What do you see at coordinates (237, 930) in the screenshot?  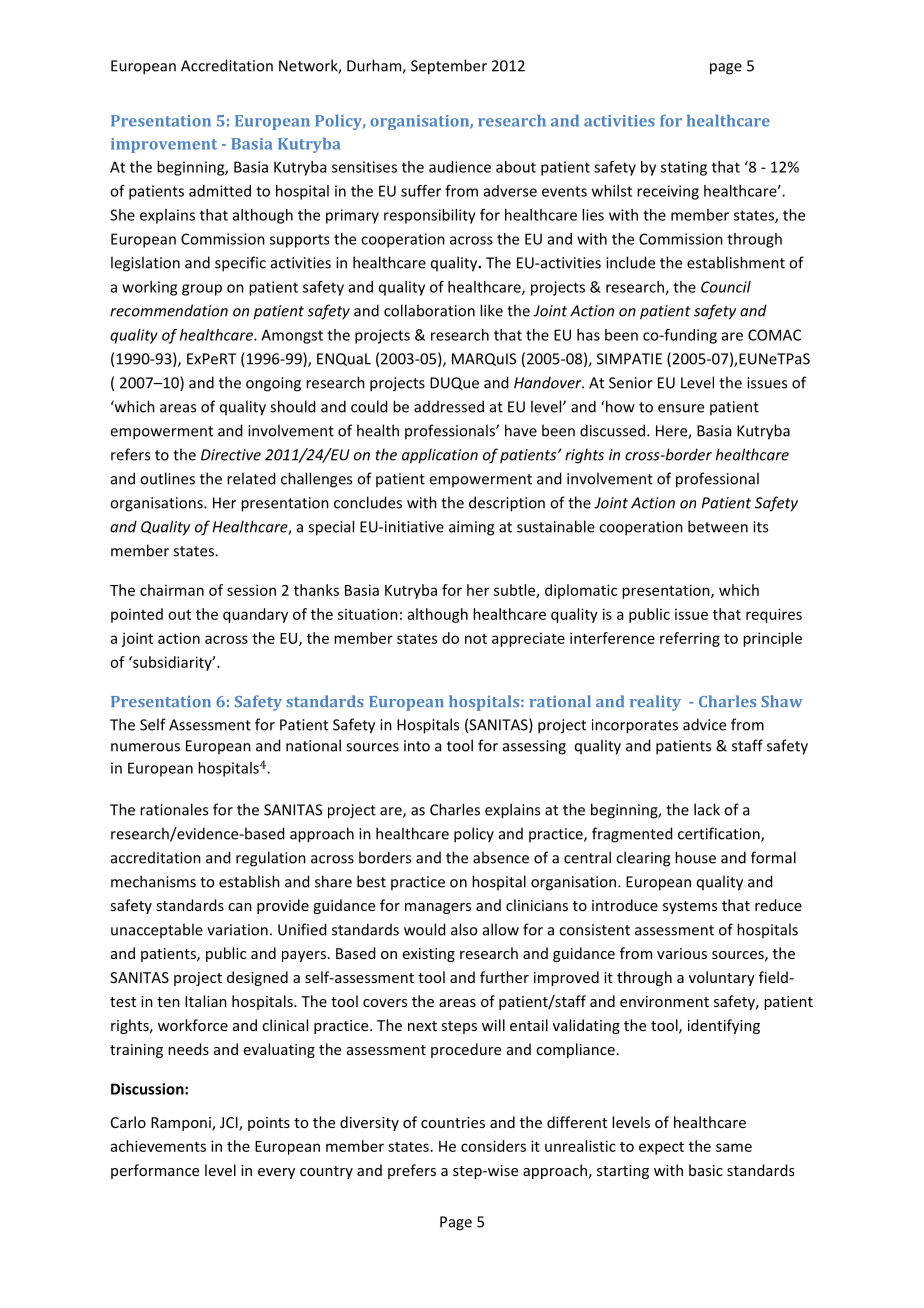 I see `variation` at bounding box center [237, 930].
